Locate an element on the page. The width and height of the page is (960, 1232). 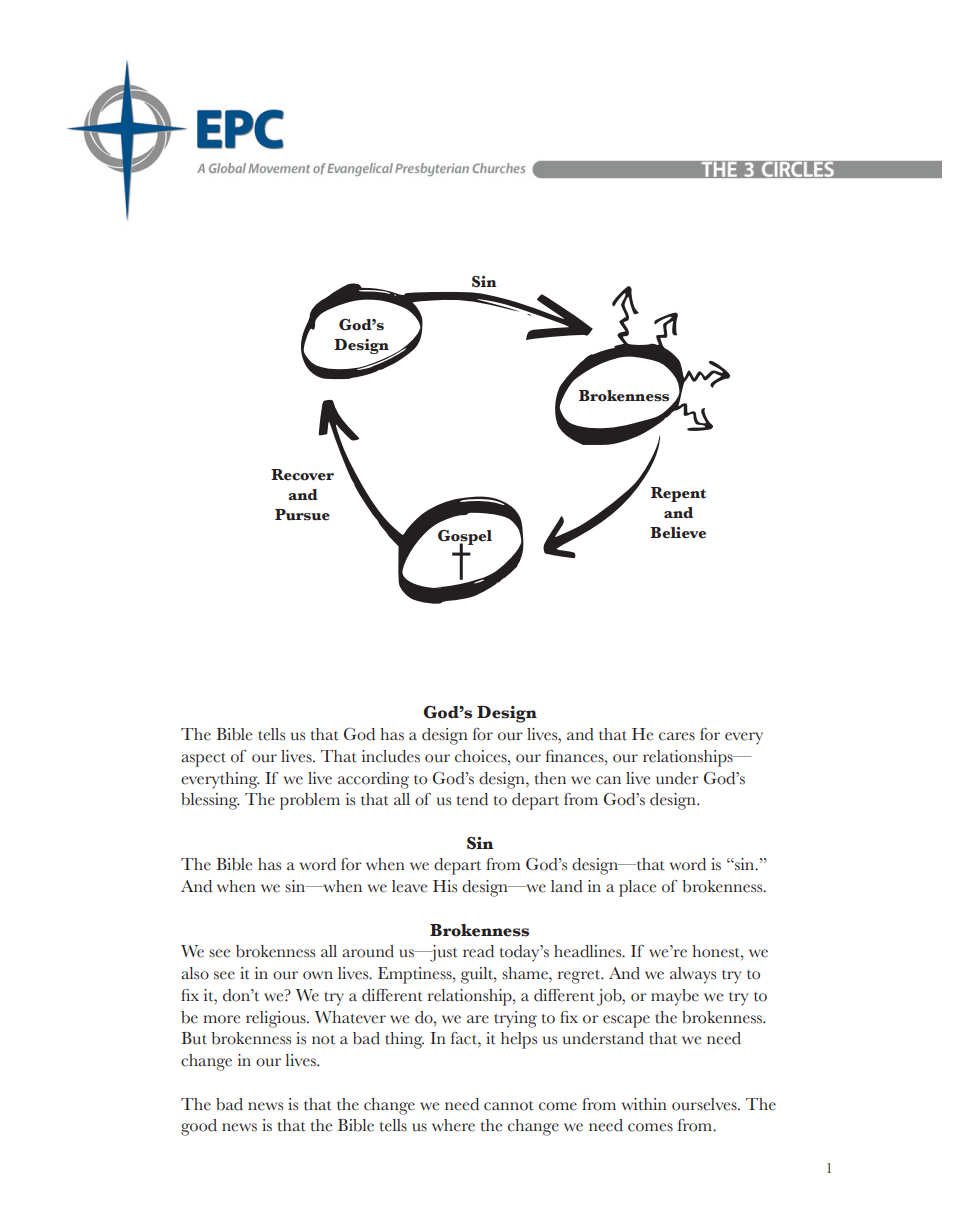
religious is located at coordinates (277, 1019).
